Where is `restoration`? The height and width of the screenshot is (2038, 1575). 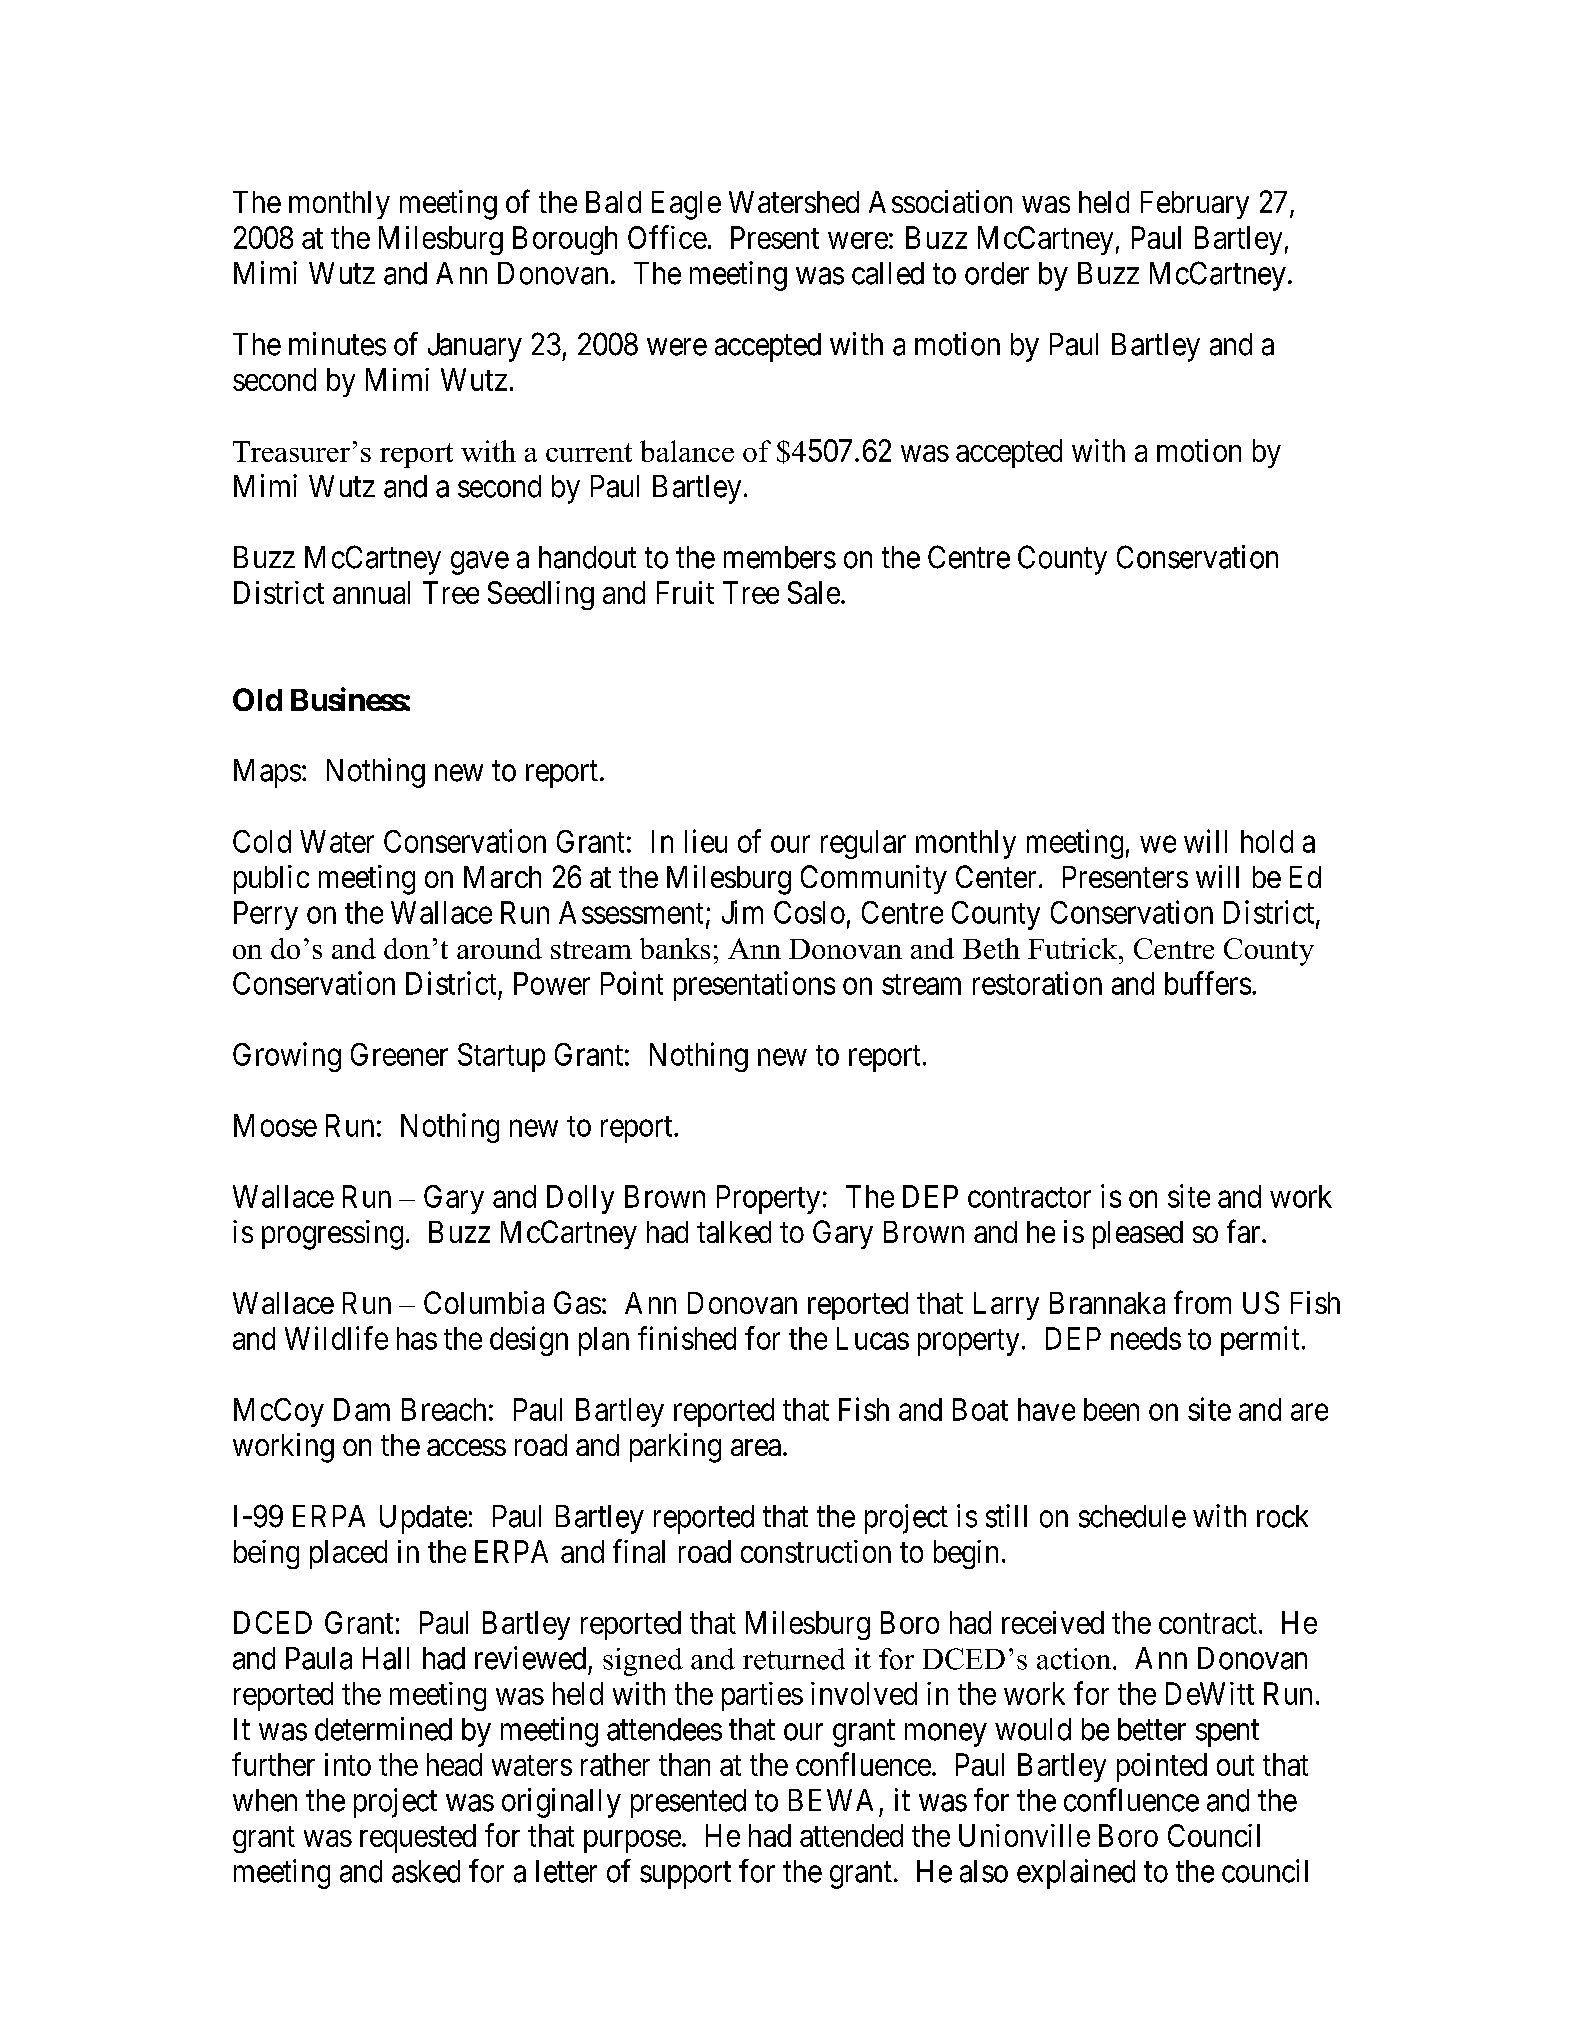 restoration is located at coordinates (1037, 983).
